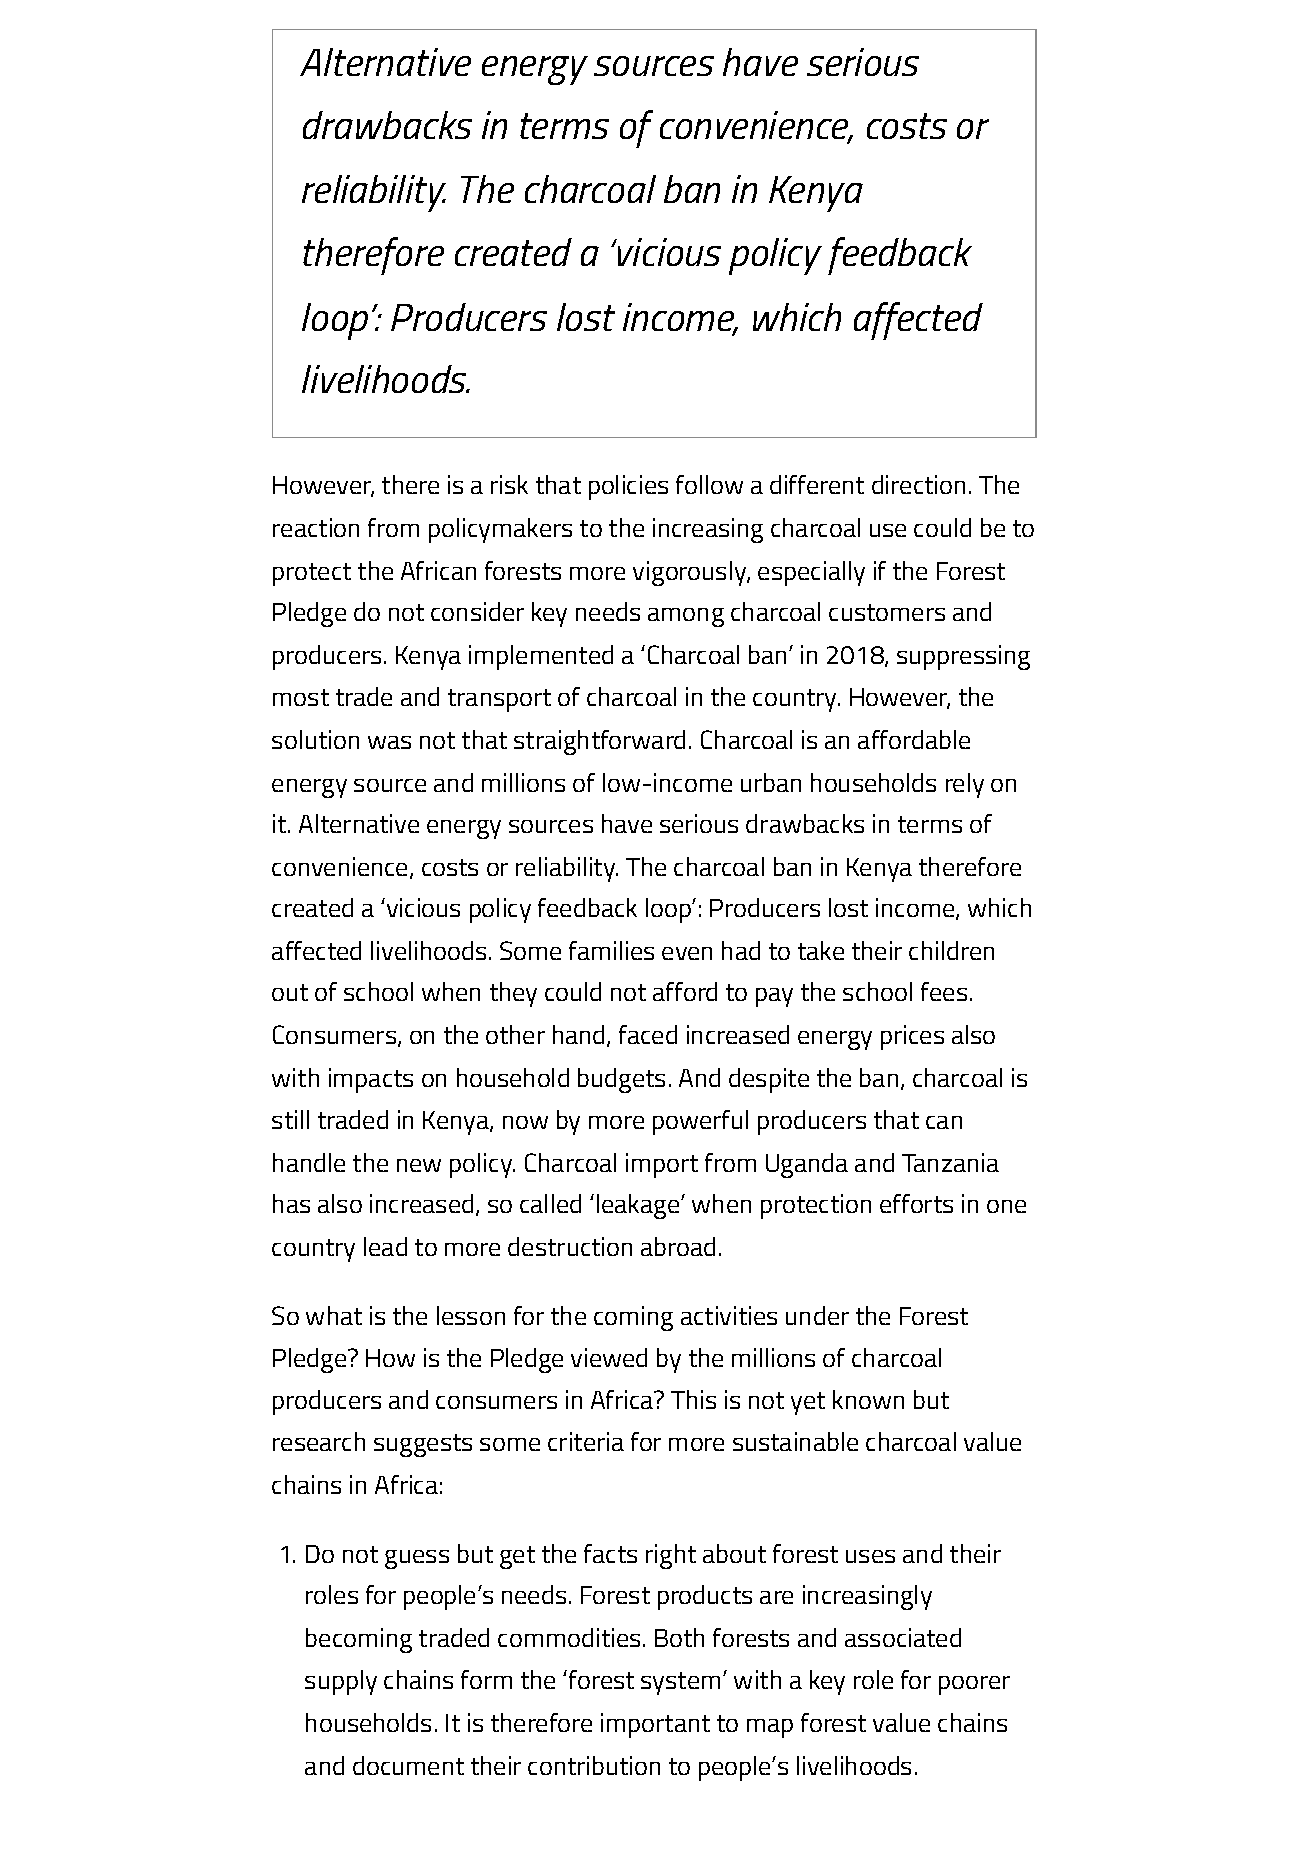 The height and width of the screenshot is (1852, 1308). I want to click on document, so click(408, 1765).
